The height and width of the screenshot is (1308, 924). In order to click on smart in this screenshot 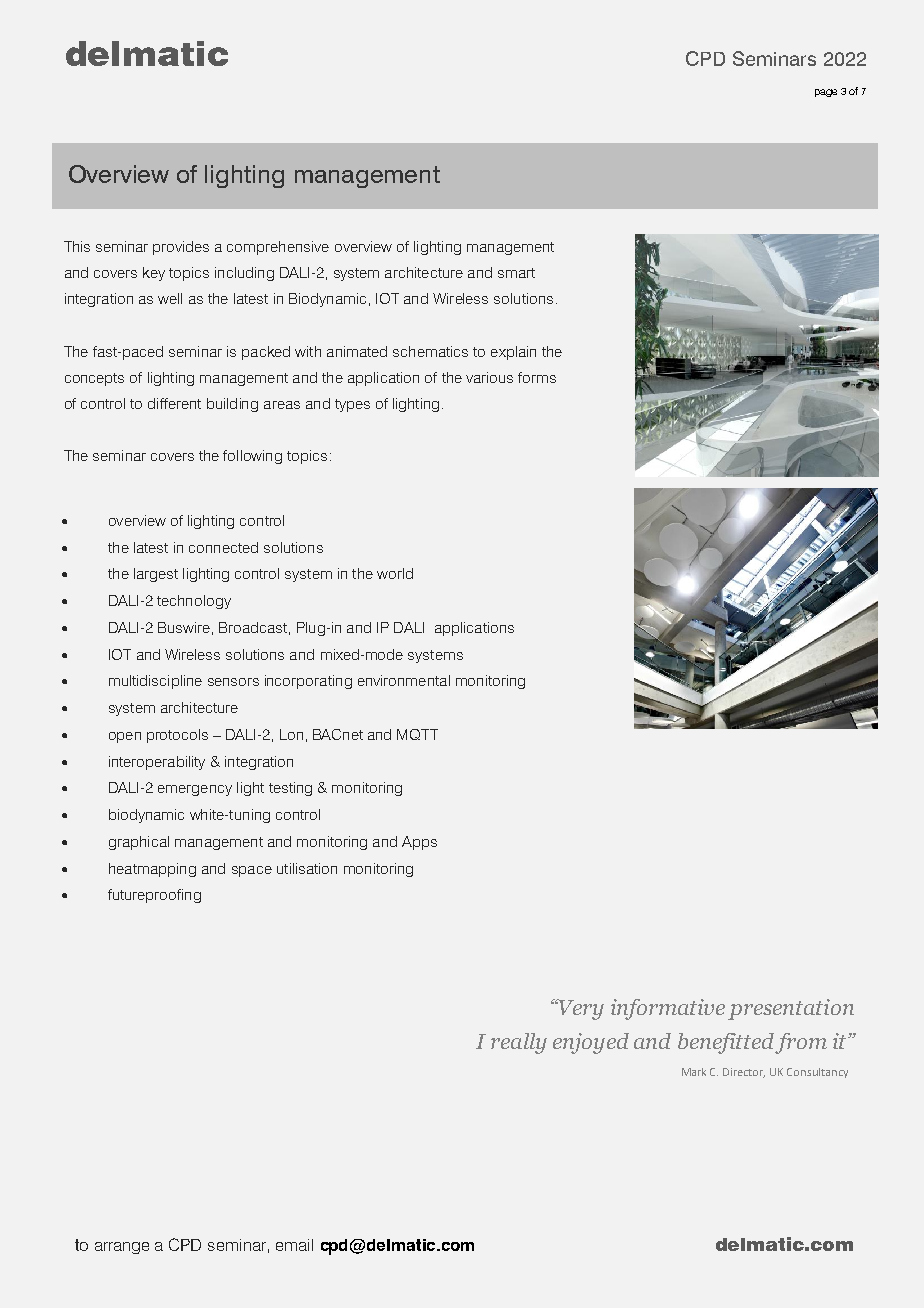, I will do `click(516, 273)`.
